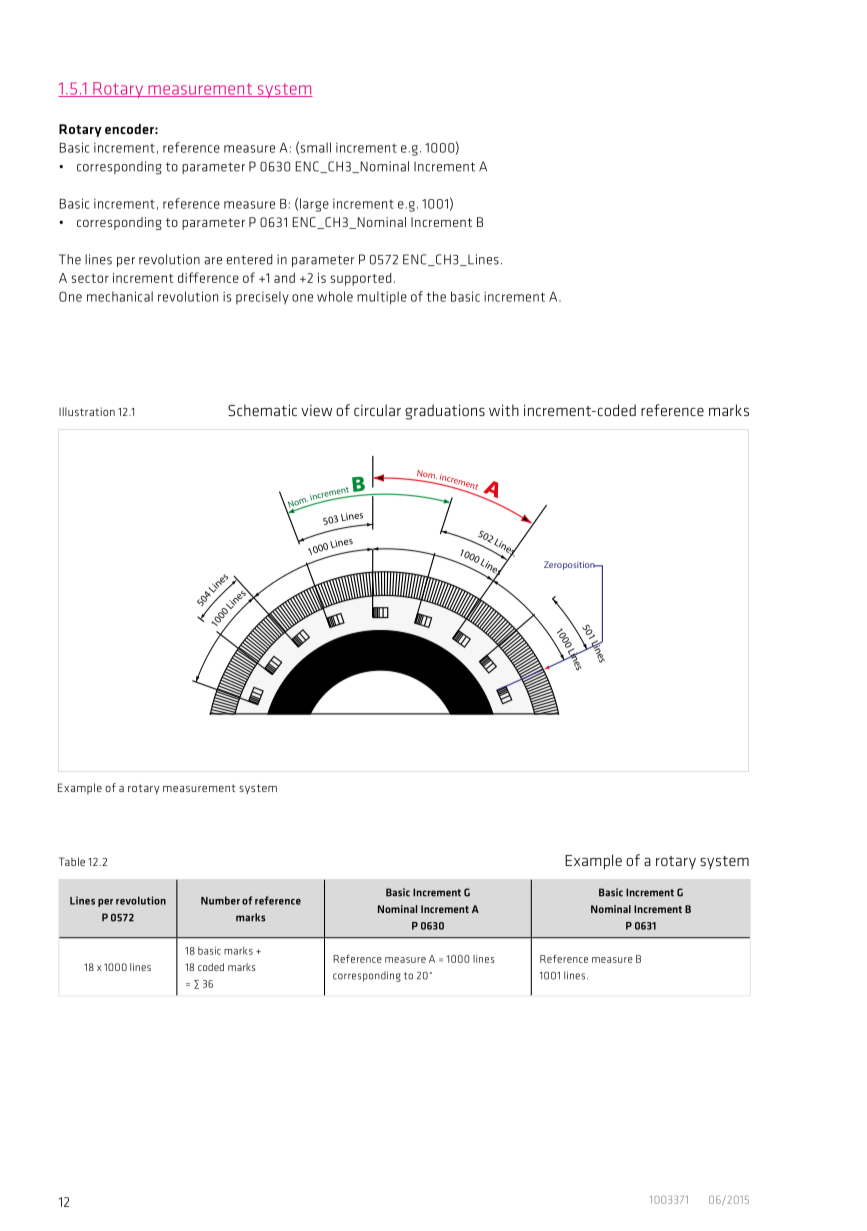 The height and width of the screenshot is (1231, 867). What do you see at coordinates (314, 205) in the screenshot?
I see `large` at bounding box center [314, 205].
